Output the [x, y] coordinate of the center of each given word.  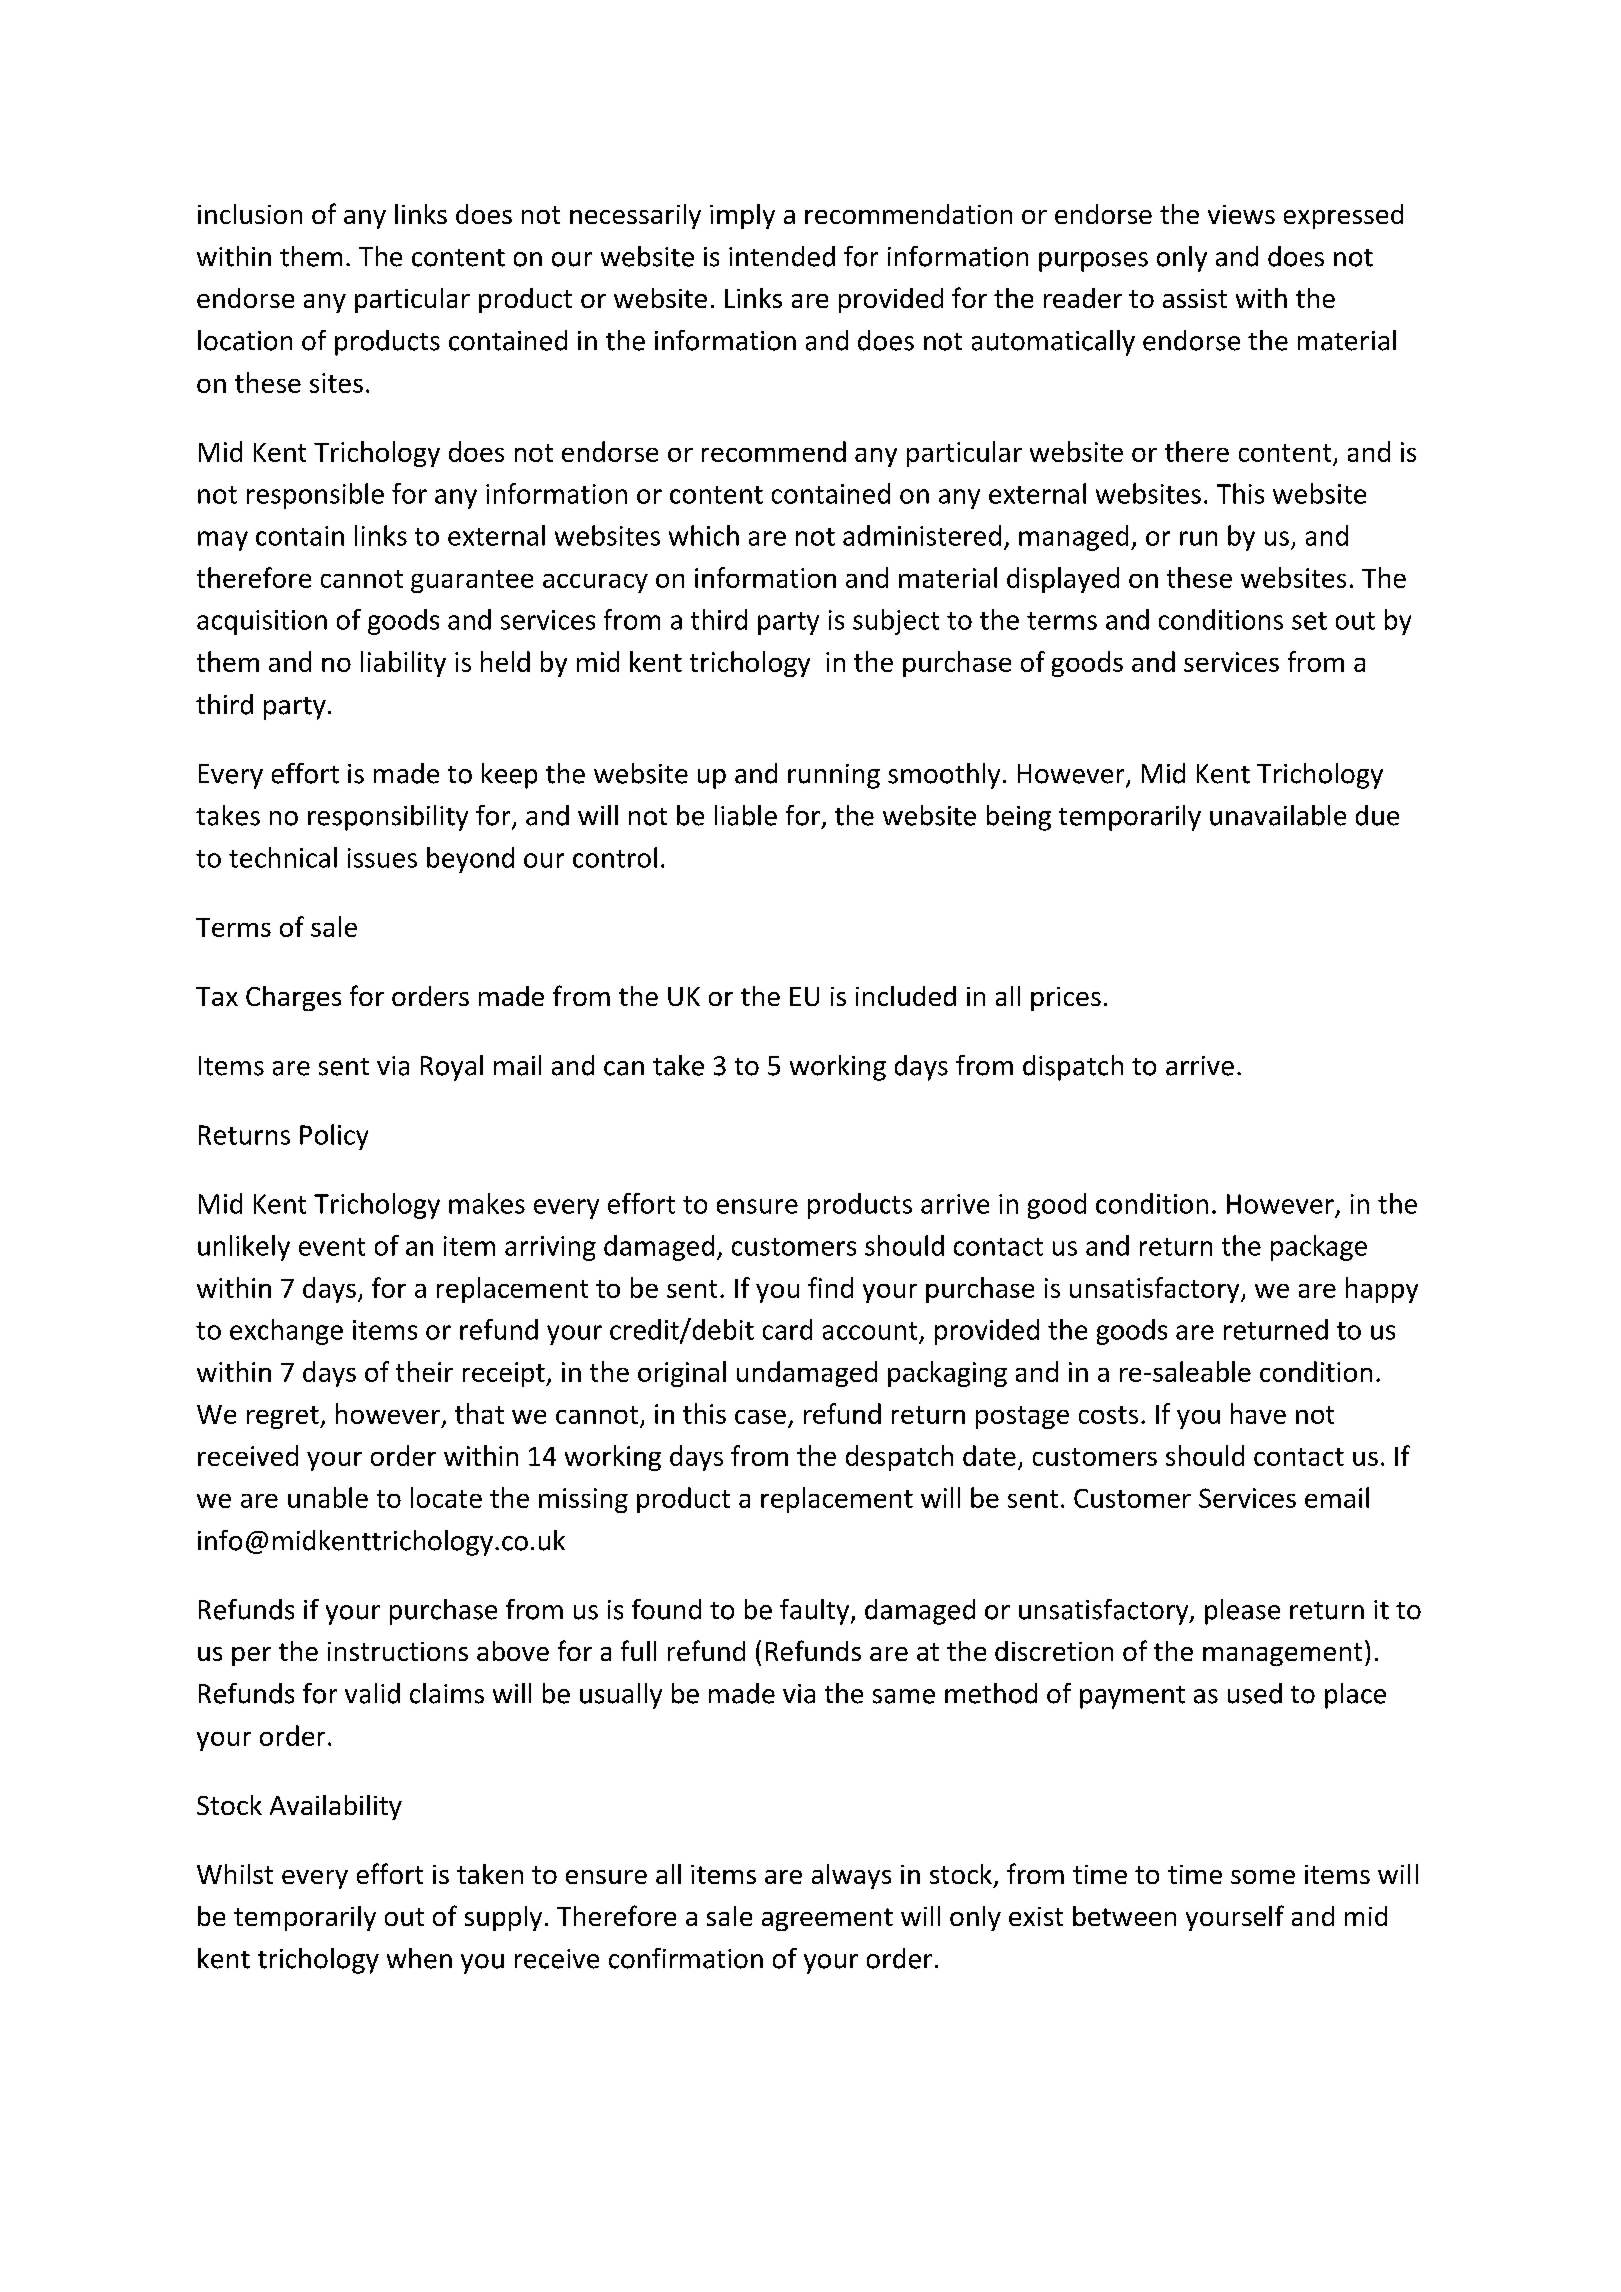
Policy [334, 1137]
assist [1195, 298]
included [906, 996]
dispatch [1073, 1068]
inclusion [250, 214]
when [419, 1958]
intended [782, 256]
